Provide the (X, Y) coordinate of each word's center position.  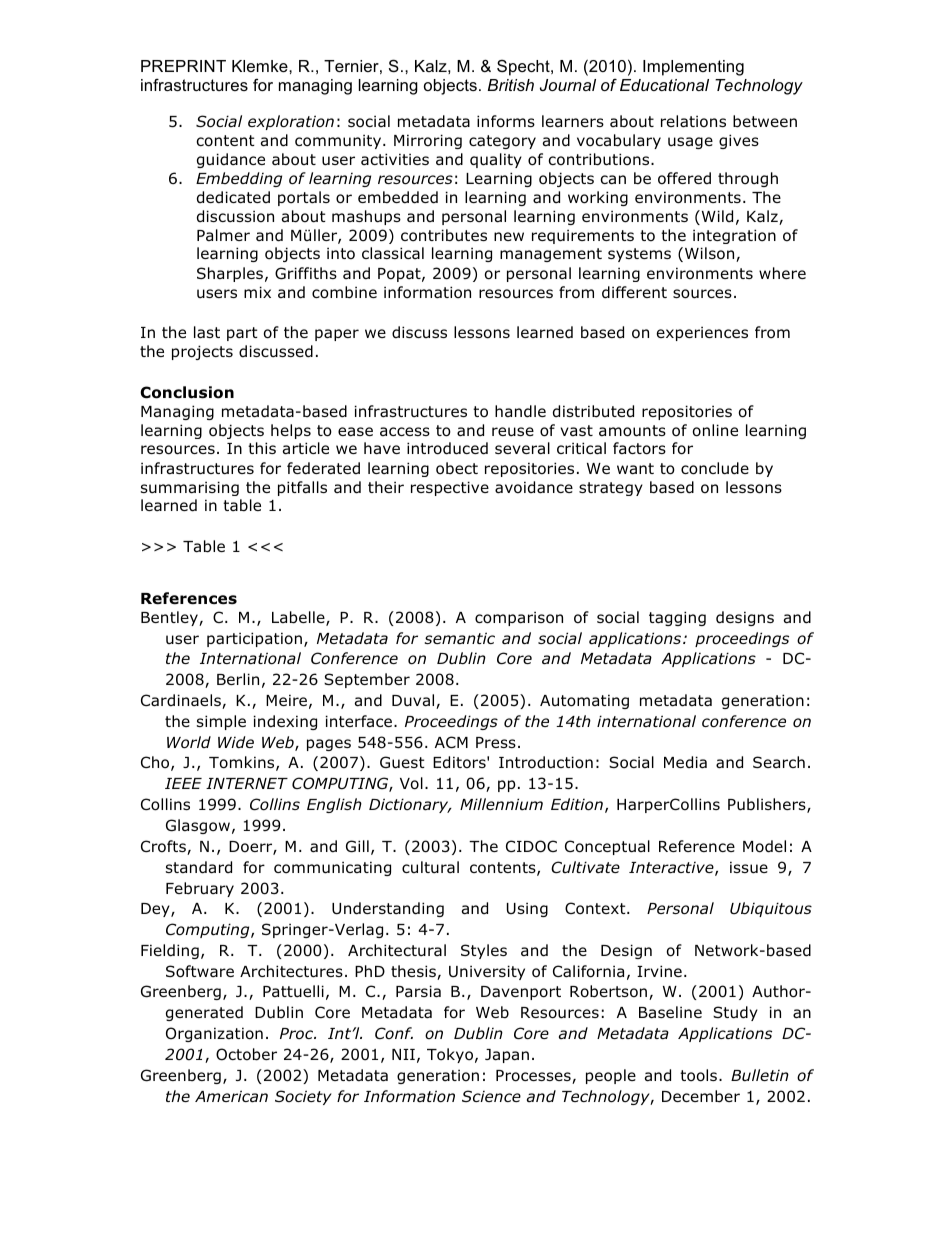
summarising (190, 488)
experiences (702, 333)
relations (693, 121)
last (207, 332)
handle (520, 411)
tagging (677, 618)
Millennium (501, 804)
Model (764, 846)
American (231, 1096)
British (511, 85)
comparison (519, 618)
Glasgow (198, 826)
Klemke (261, 66)
